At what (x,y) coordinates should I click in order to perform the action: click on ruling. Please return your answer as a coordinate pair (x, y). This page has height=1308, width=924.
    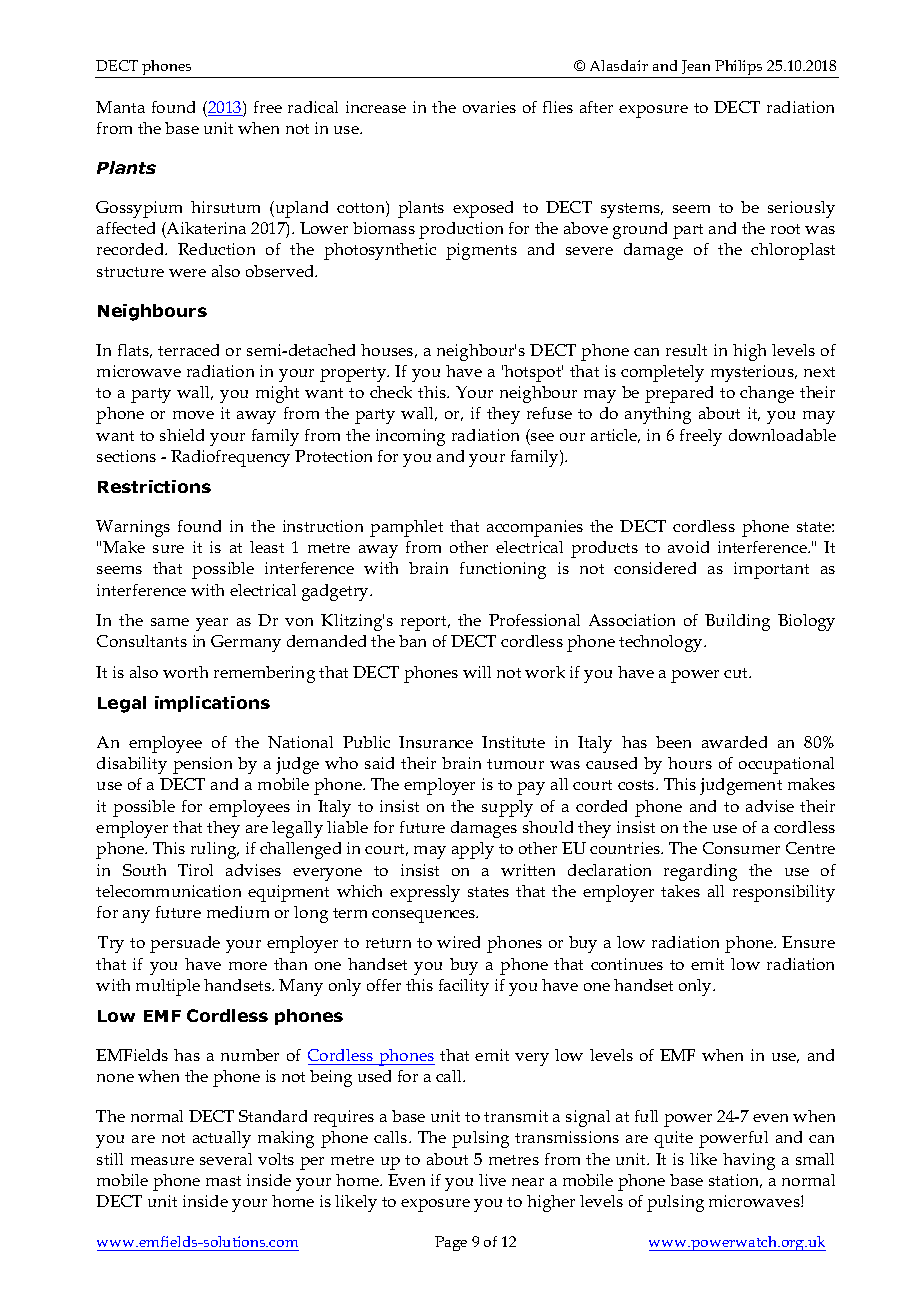
    Looking at the image, I should click on (215, 850).
